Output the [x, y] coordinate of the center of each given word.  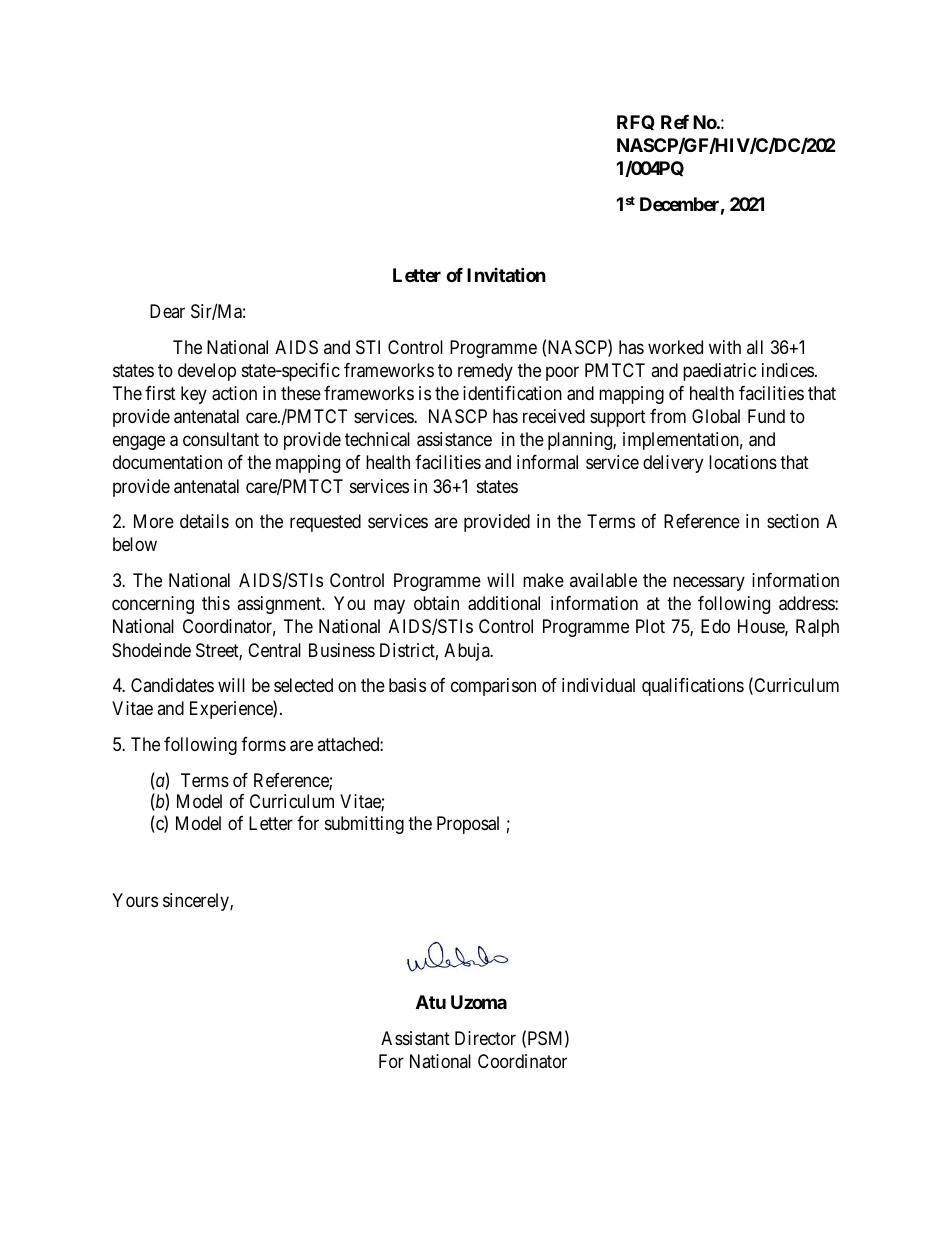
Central [274, 650]
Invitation [506, 274]
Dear [167, 311]
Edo [715, 626]
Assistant [415, 1038]
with [725, 347]
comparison [493, 687]
